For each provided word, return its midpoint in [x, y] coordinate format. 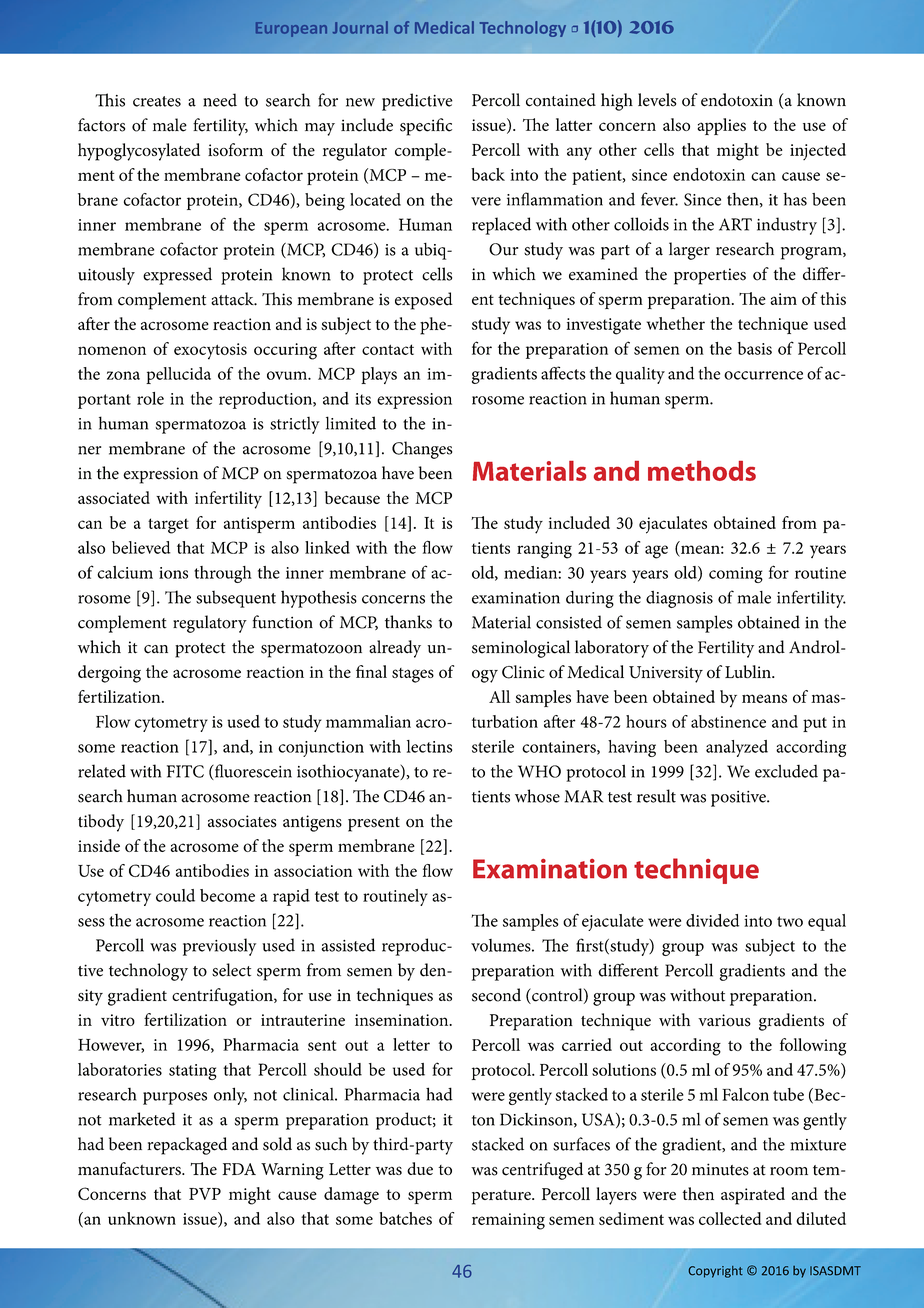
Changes [422, 450]
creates [157, 101]
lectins [429, 746]
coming [736, 575]
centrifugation [223, 997]
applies [721, 126]
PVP [205, 1194]
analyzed [737, 748]
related [102, 771]
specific [426, 127]
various [724, 1020]
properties [710, 276]
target [168, 526]
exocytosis [210, 351]
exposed [424, 301]
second [496, 995]
